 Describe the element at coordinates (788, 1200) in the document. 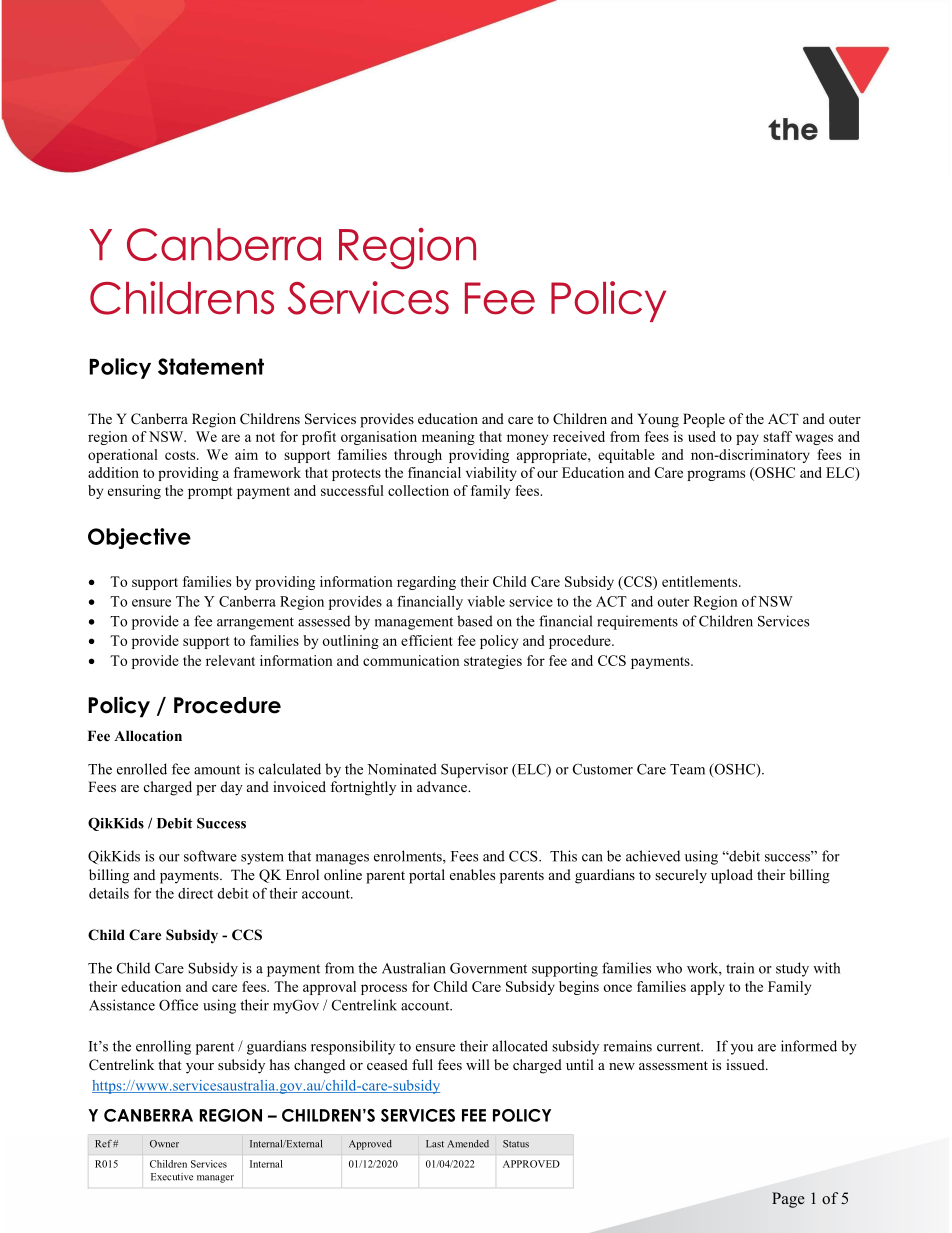

I see `Page` at that location.
